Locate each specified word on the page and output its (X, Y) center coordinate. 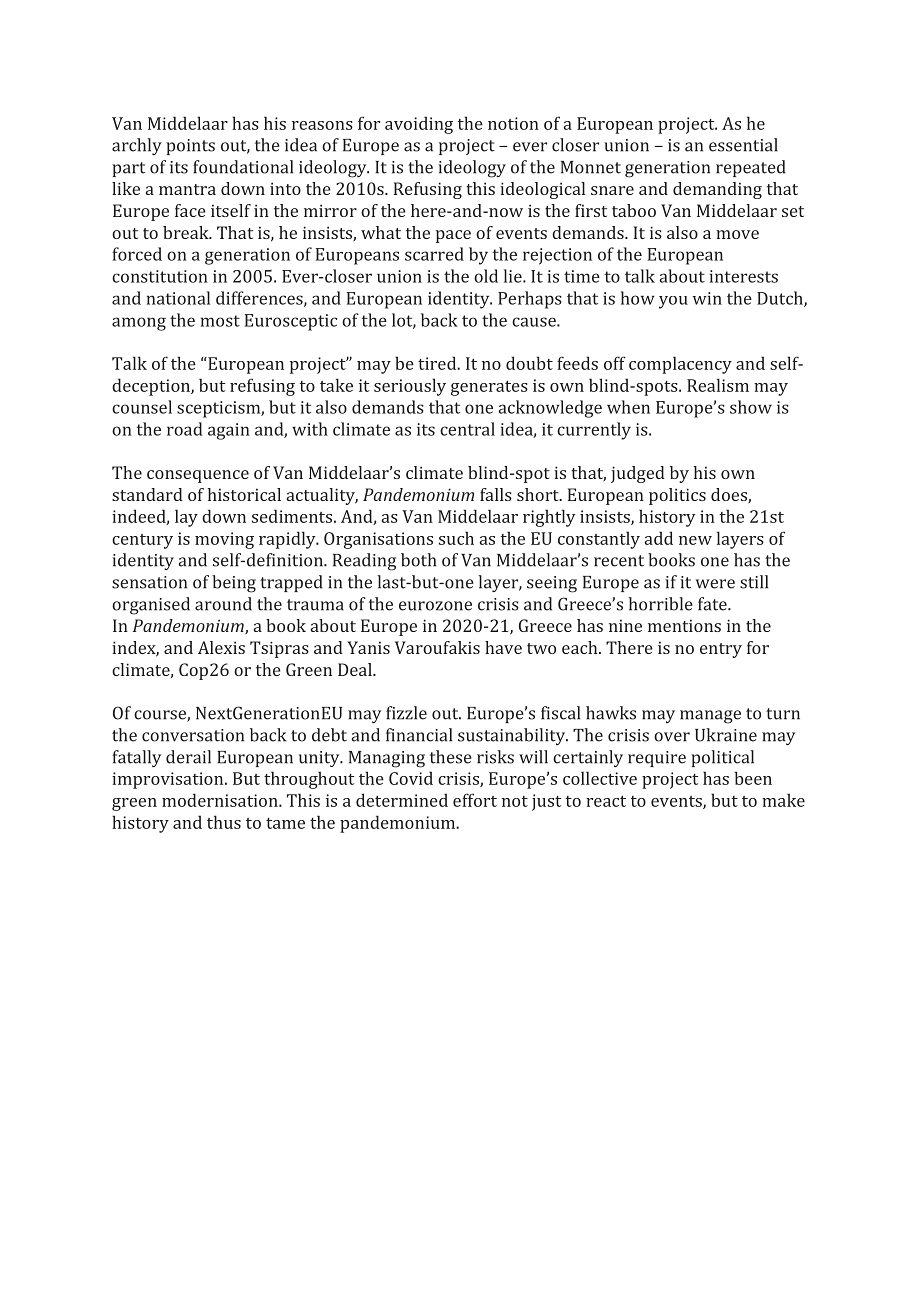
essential (743, 145)
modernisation (221, 800)
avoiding (419, 125)
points (190, 147)
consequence (198, 476)
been (753, 778)
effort (475, 800)
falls (496, 494)
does (730, 496)
